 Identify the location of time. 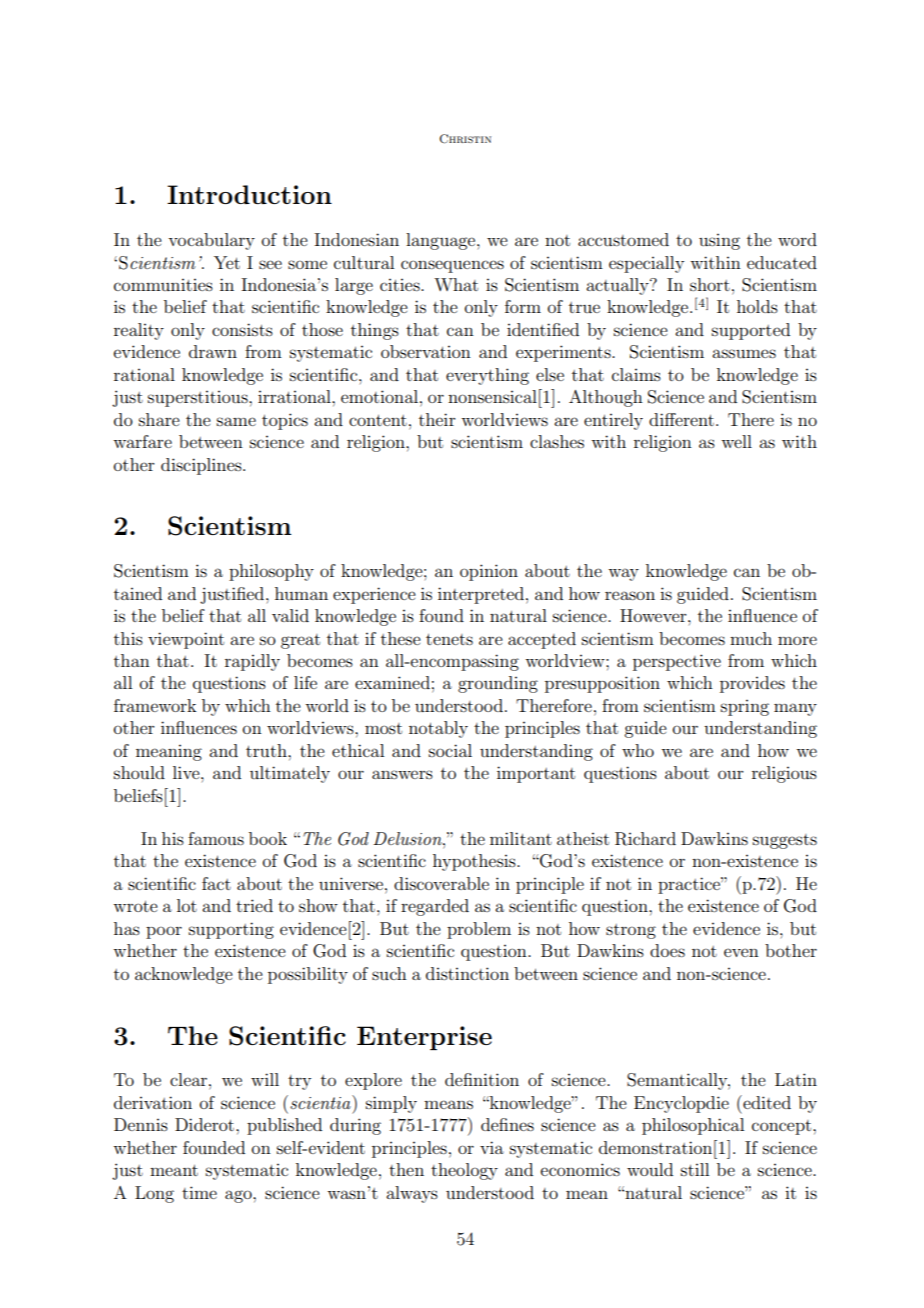
(199, 1192).
